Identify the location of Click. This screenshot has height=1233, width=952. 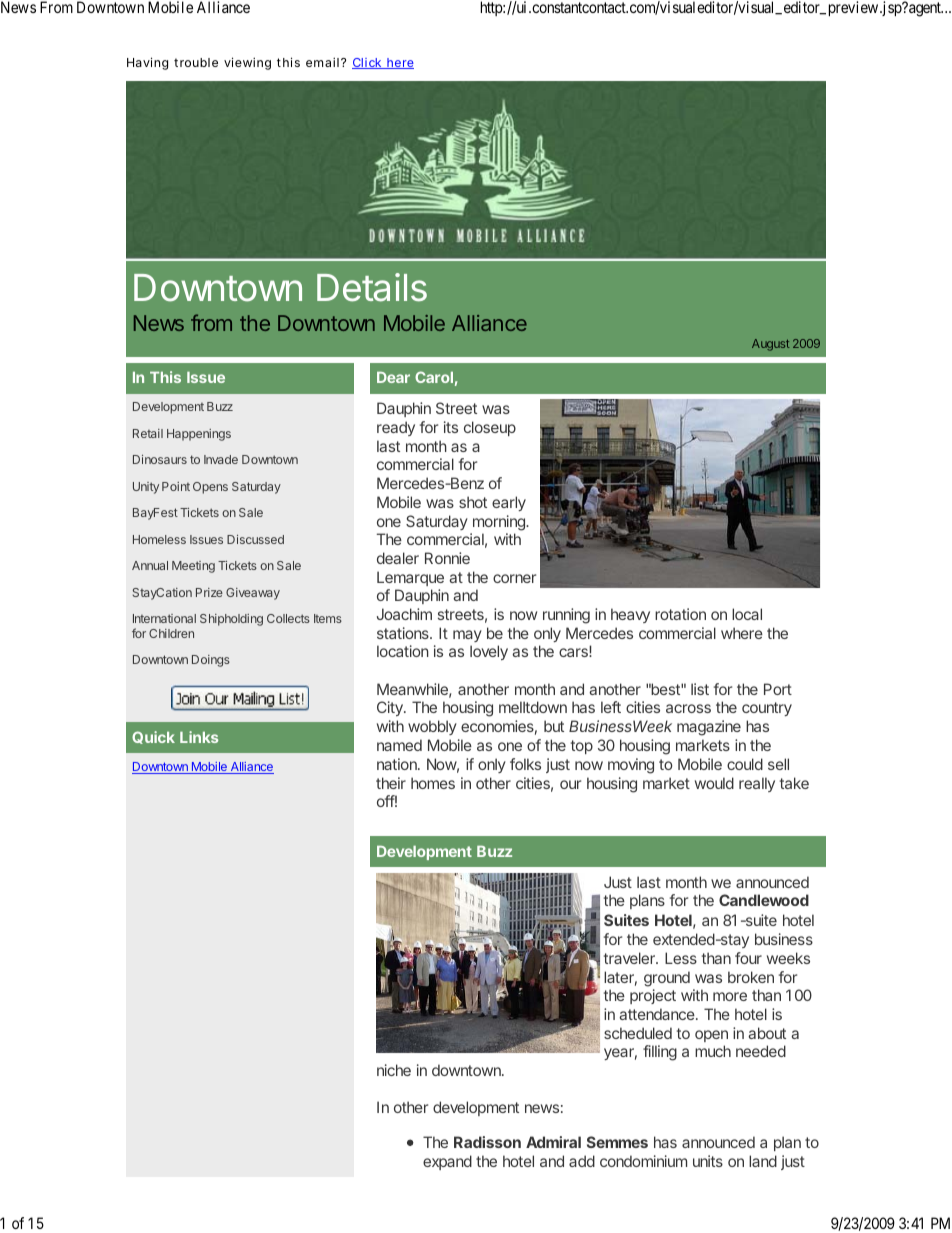
(368, 63).
